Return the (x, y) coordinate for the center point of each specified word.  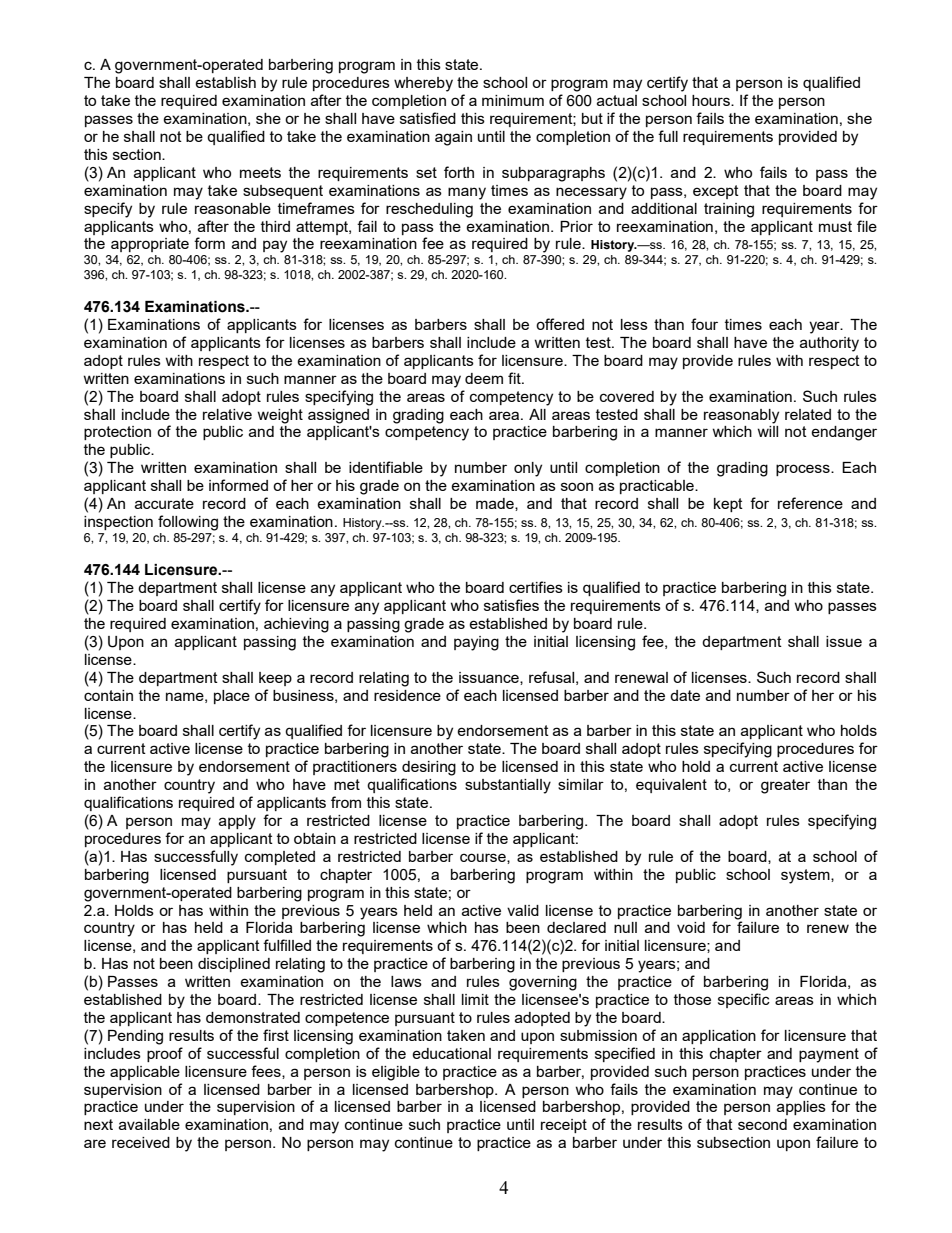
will (767, 431)
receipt (564, 1126)
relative (227, 414)
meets (260, 172)
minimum (513, 100)
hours (712, 100)
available (149, 1124)
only (528, 469)
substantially (508, 786)
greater (785, 786)
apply (237, 822)
